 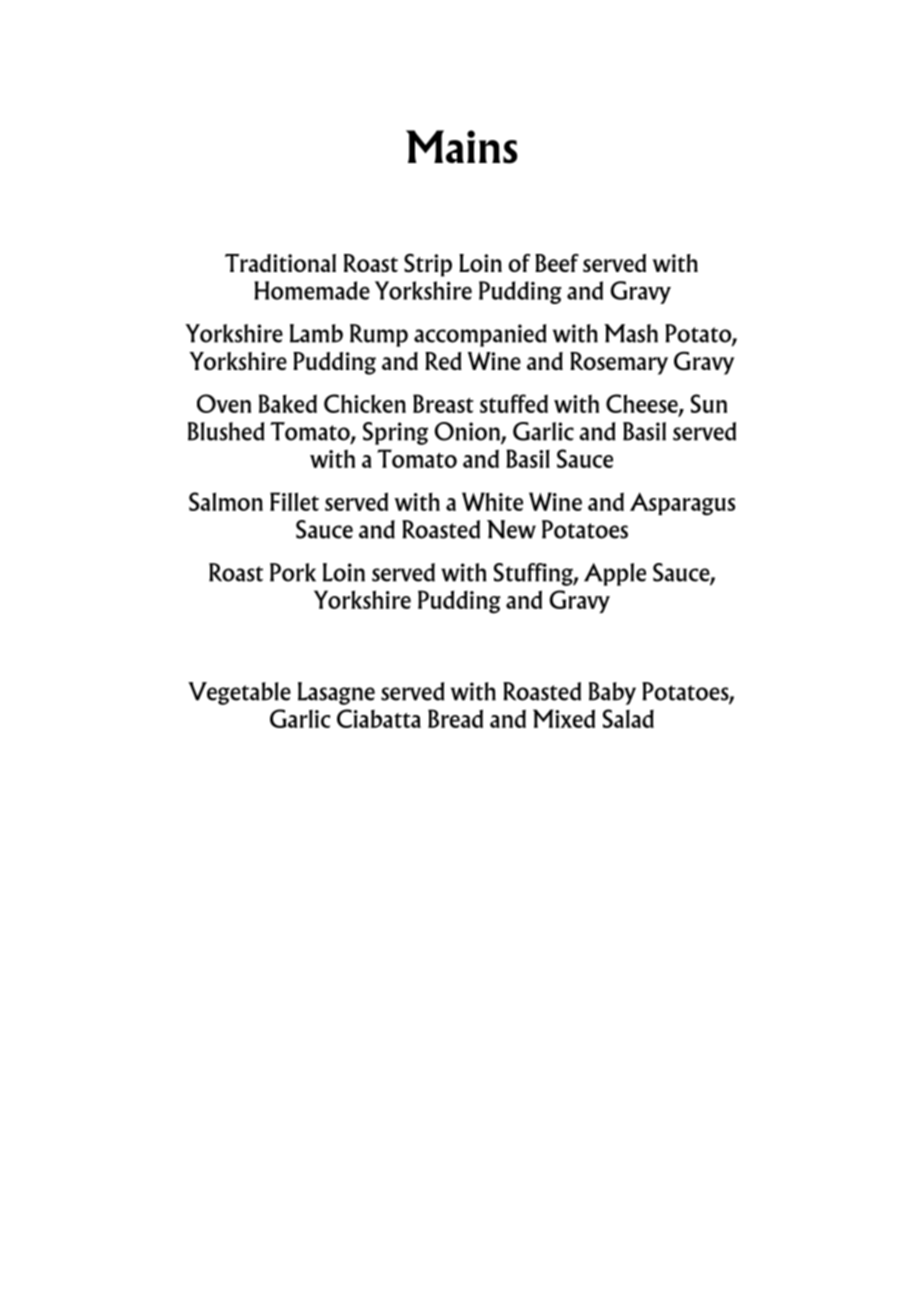 I want to click on Mains, so click(x=462, y=147).
